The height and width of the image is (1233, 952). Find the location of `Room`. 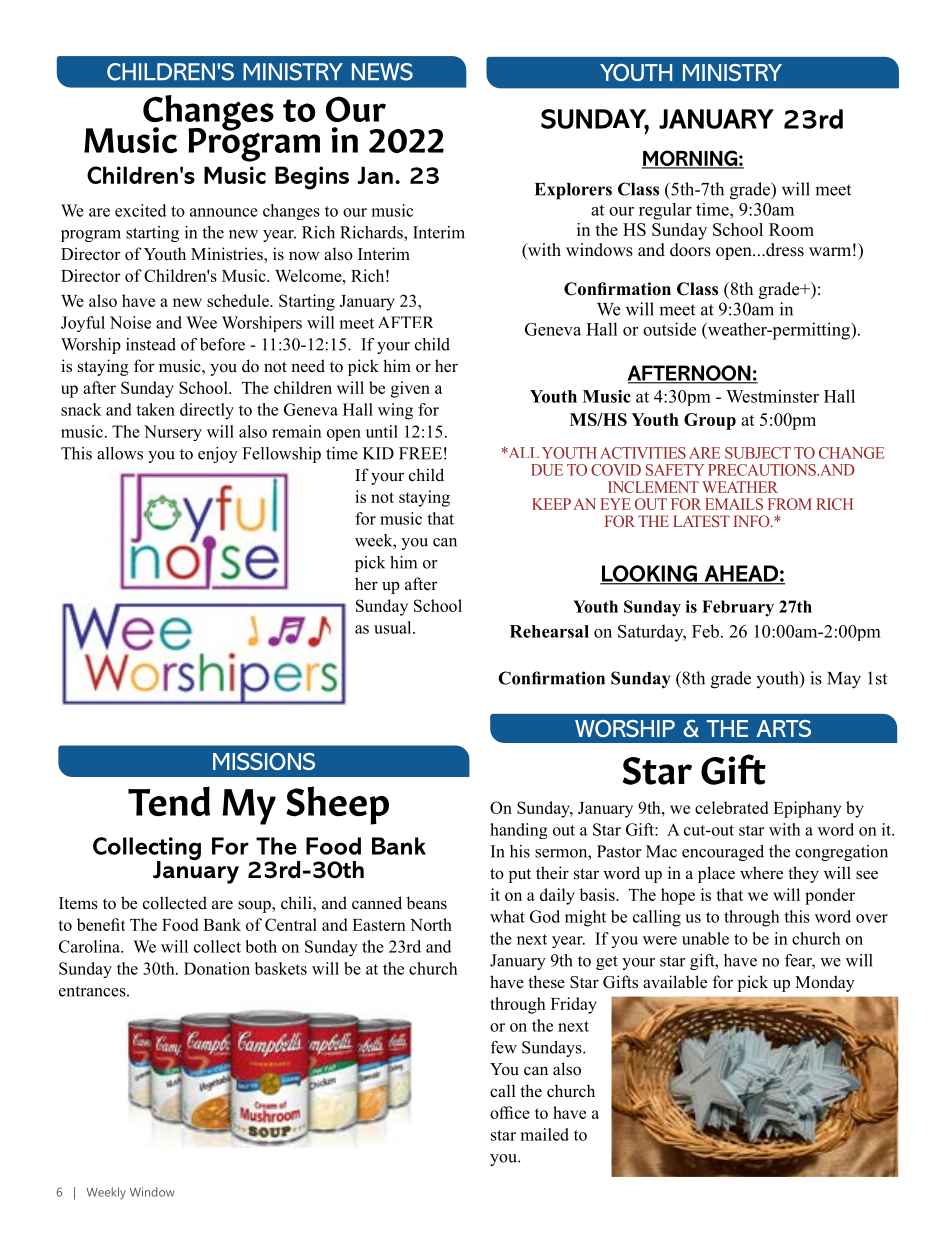

Room is located at coordinates (791, 229).
